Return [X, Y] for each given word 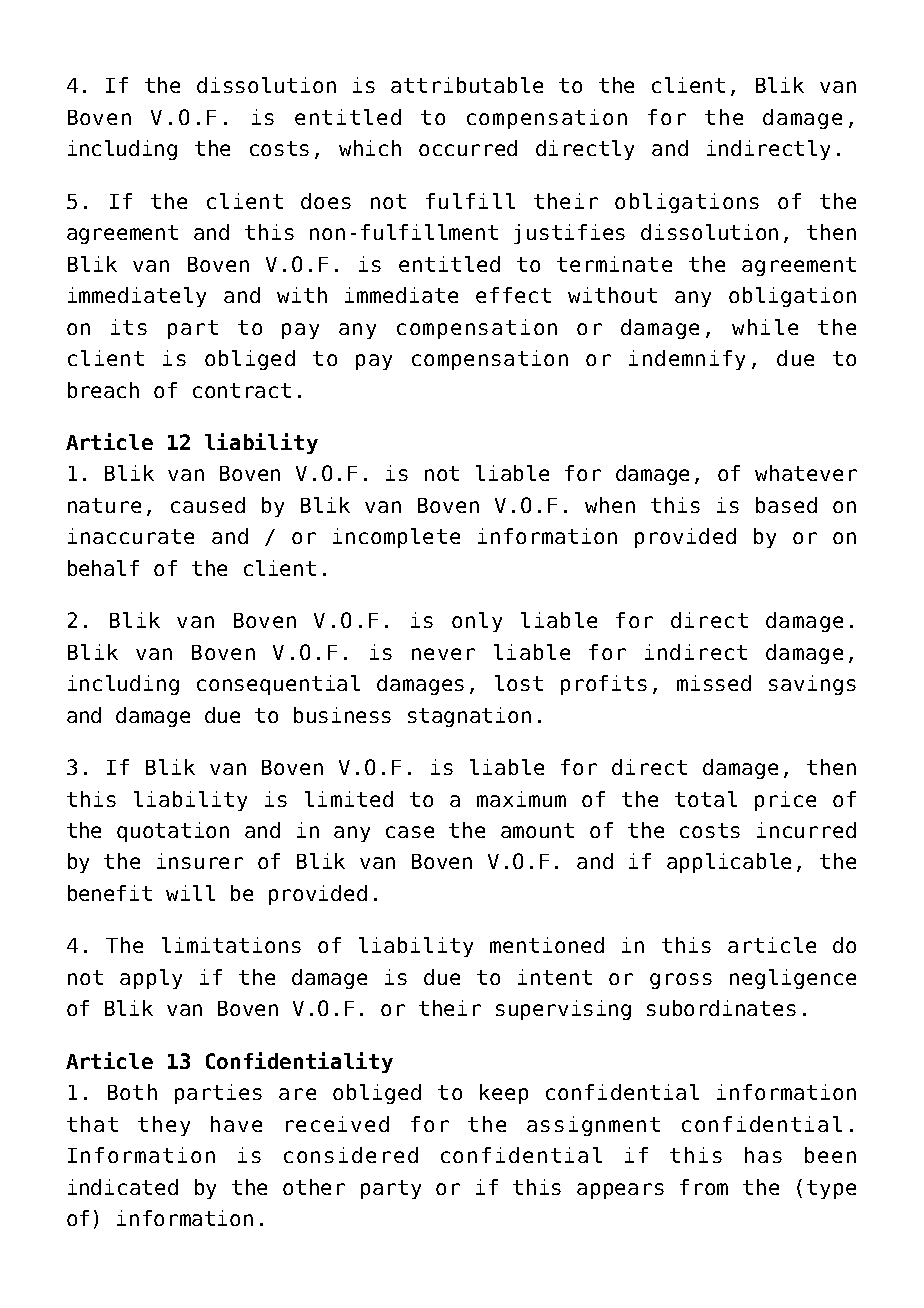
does [326, 201]
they [164, 1126]
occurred [468, 148]
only [477, 622]
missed [714, 683]
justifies [569, 234]
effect [513, 295]
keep [504, 1094]
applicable [729, 863]
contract [242, 390]
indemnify [687, 360]
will [190, 893]
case [410, 832]
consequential [278, 685]
